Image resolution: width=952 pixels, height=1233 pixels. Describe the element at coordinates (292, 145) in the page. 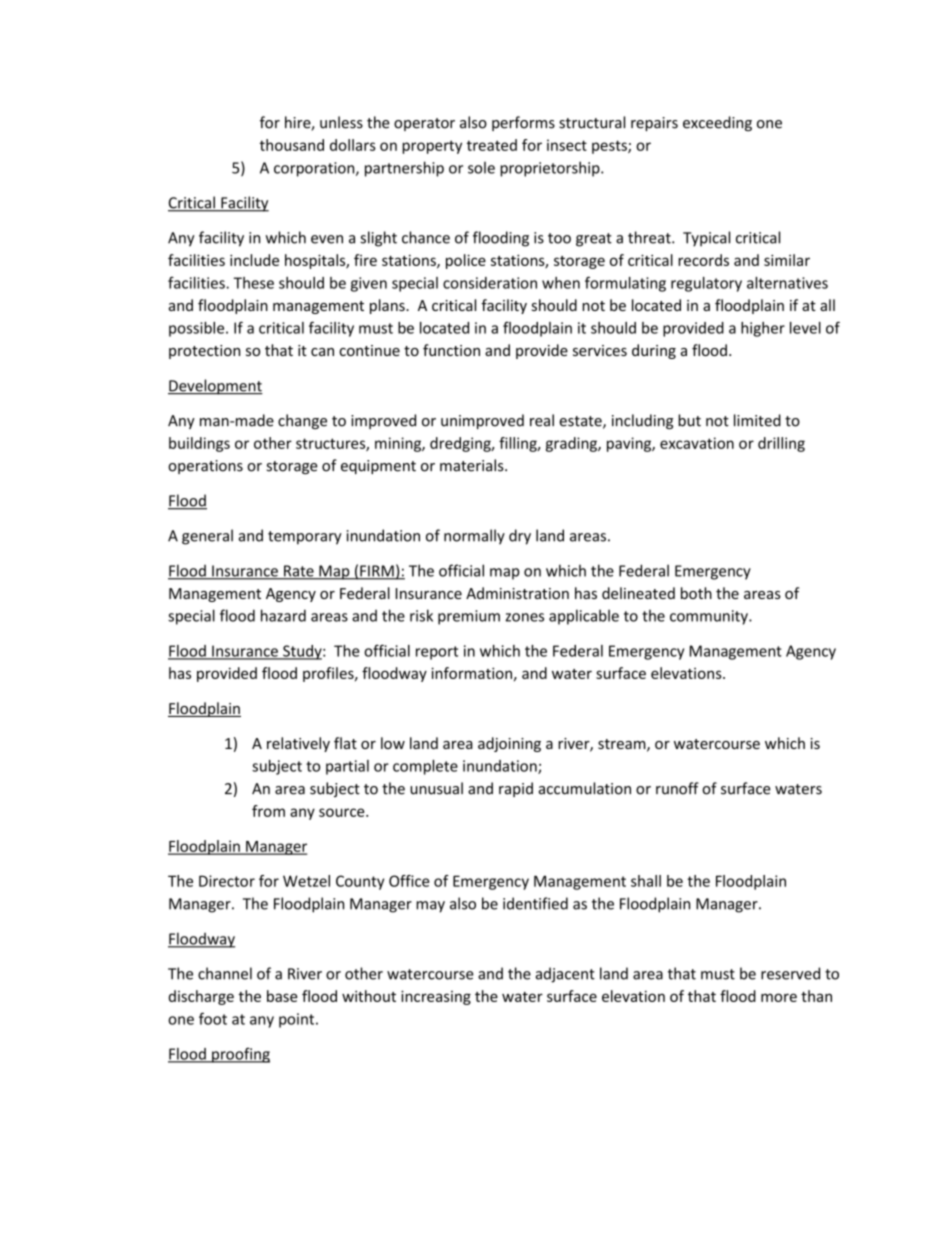

I see `thousand` at that location.
